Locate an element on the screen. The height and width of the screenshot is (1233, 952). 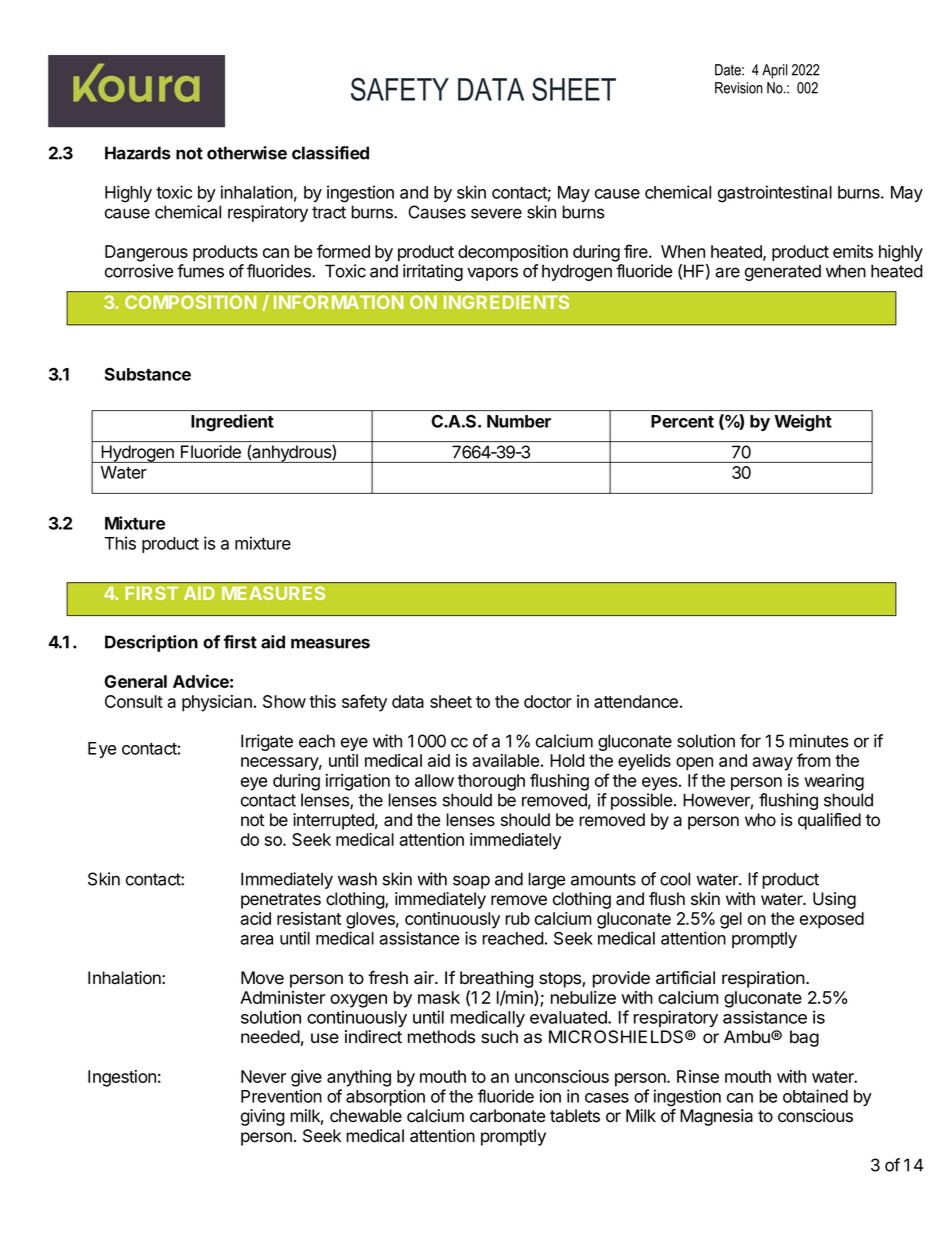
otherwise is located at coordinates (247, 153).
